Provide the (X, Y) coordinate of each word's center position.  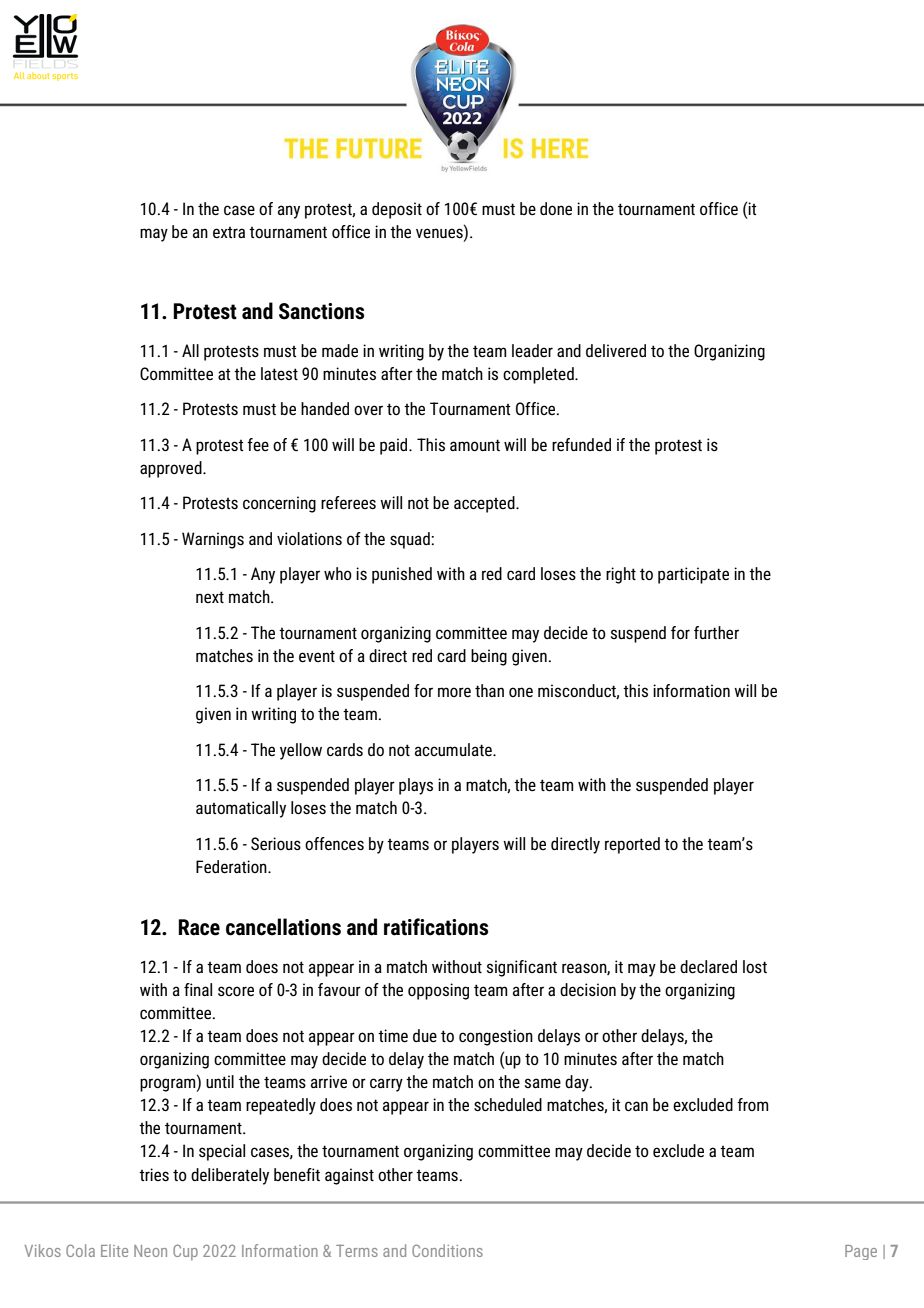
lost (755, 967)
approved (172, 469)
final (198, 989)
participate (693, 575)
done (556, 208)
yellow (301, 751)
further (716, 632)
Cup (185, 1252)
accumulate (454, 750)
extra (229, 233)
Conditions (447, 1250)
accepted (485, 504)
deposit (397, 210)
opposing (438, 991)
